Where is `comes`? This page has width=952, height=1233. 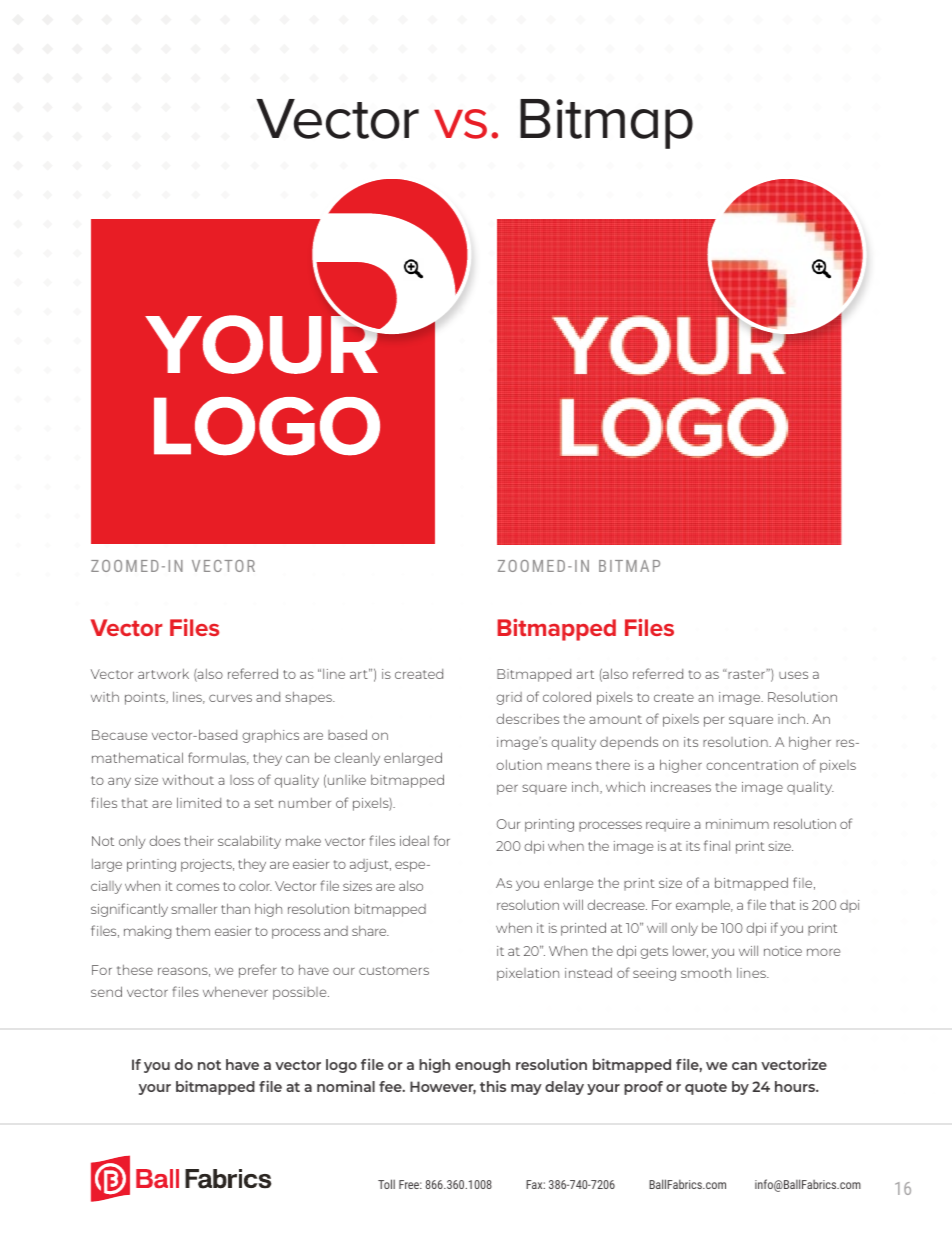 comes is located at coordinates (197, 887).
